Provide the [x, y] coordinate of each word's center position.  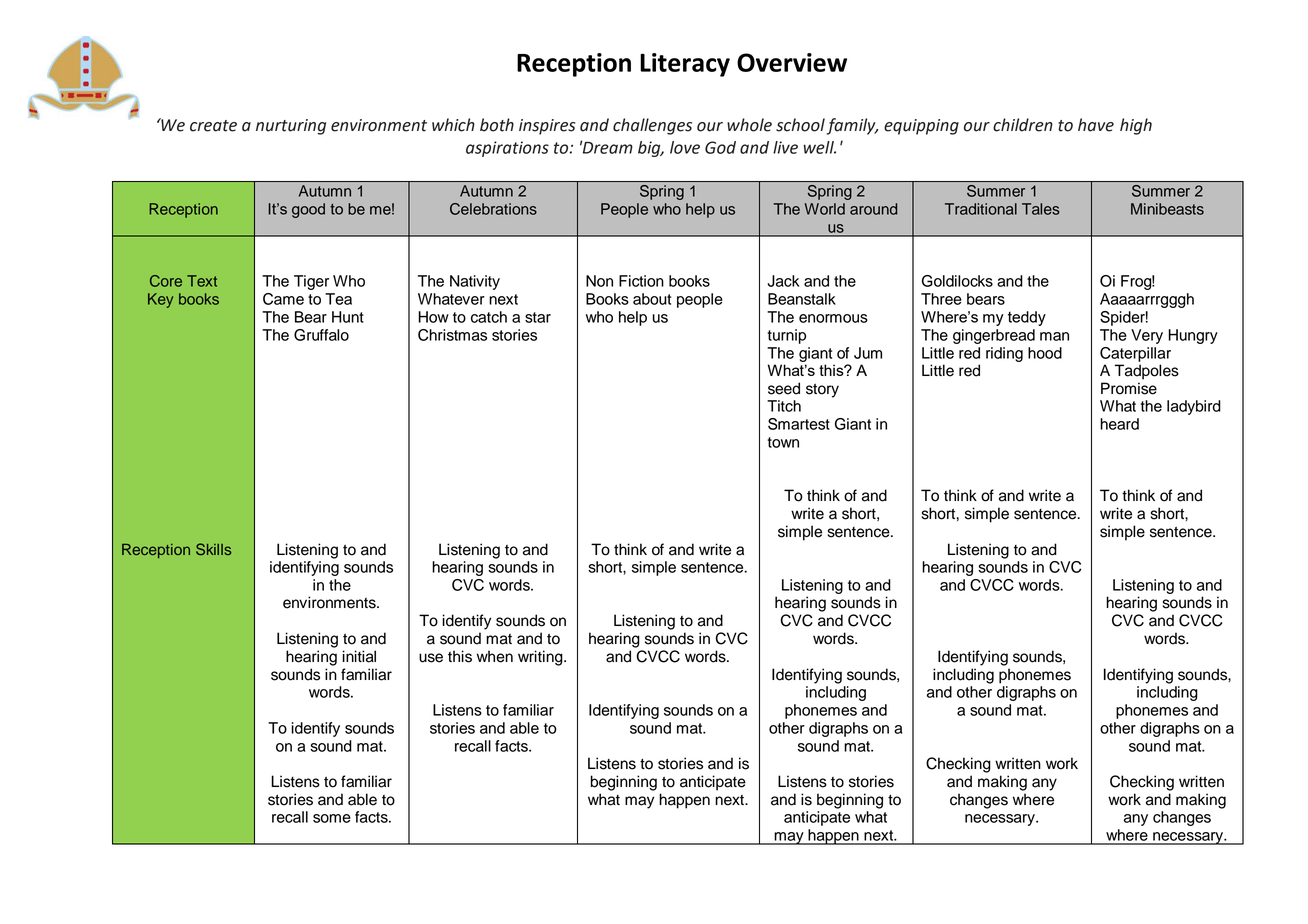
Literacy [685, 65]
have [1096, 125]
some [332, 818]
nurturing [291, 127]
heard [1119, 424]
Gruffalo [321, 335]
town [783, 442]
